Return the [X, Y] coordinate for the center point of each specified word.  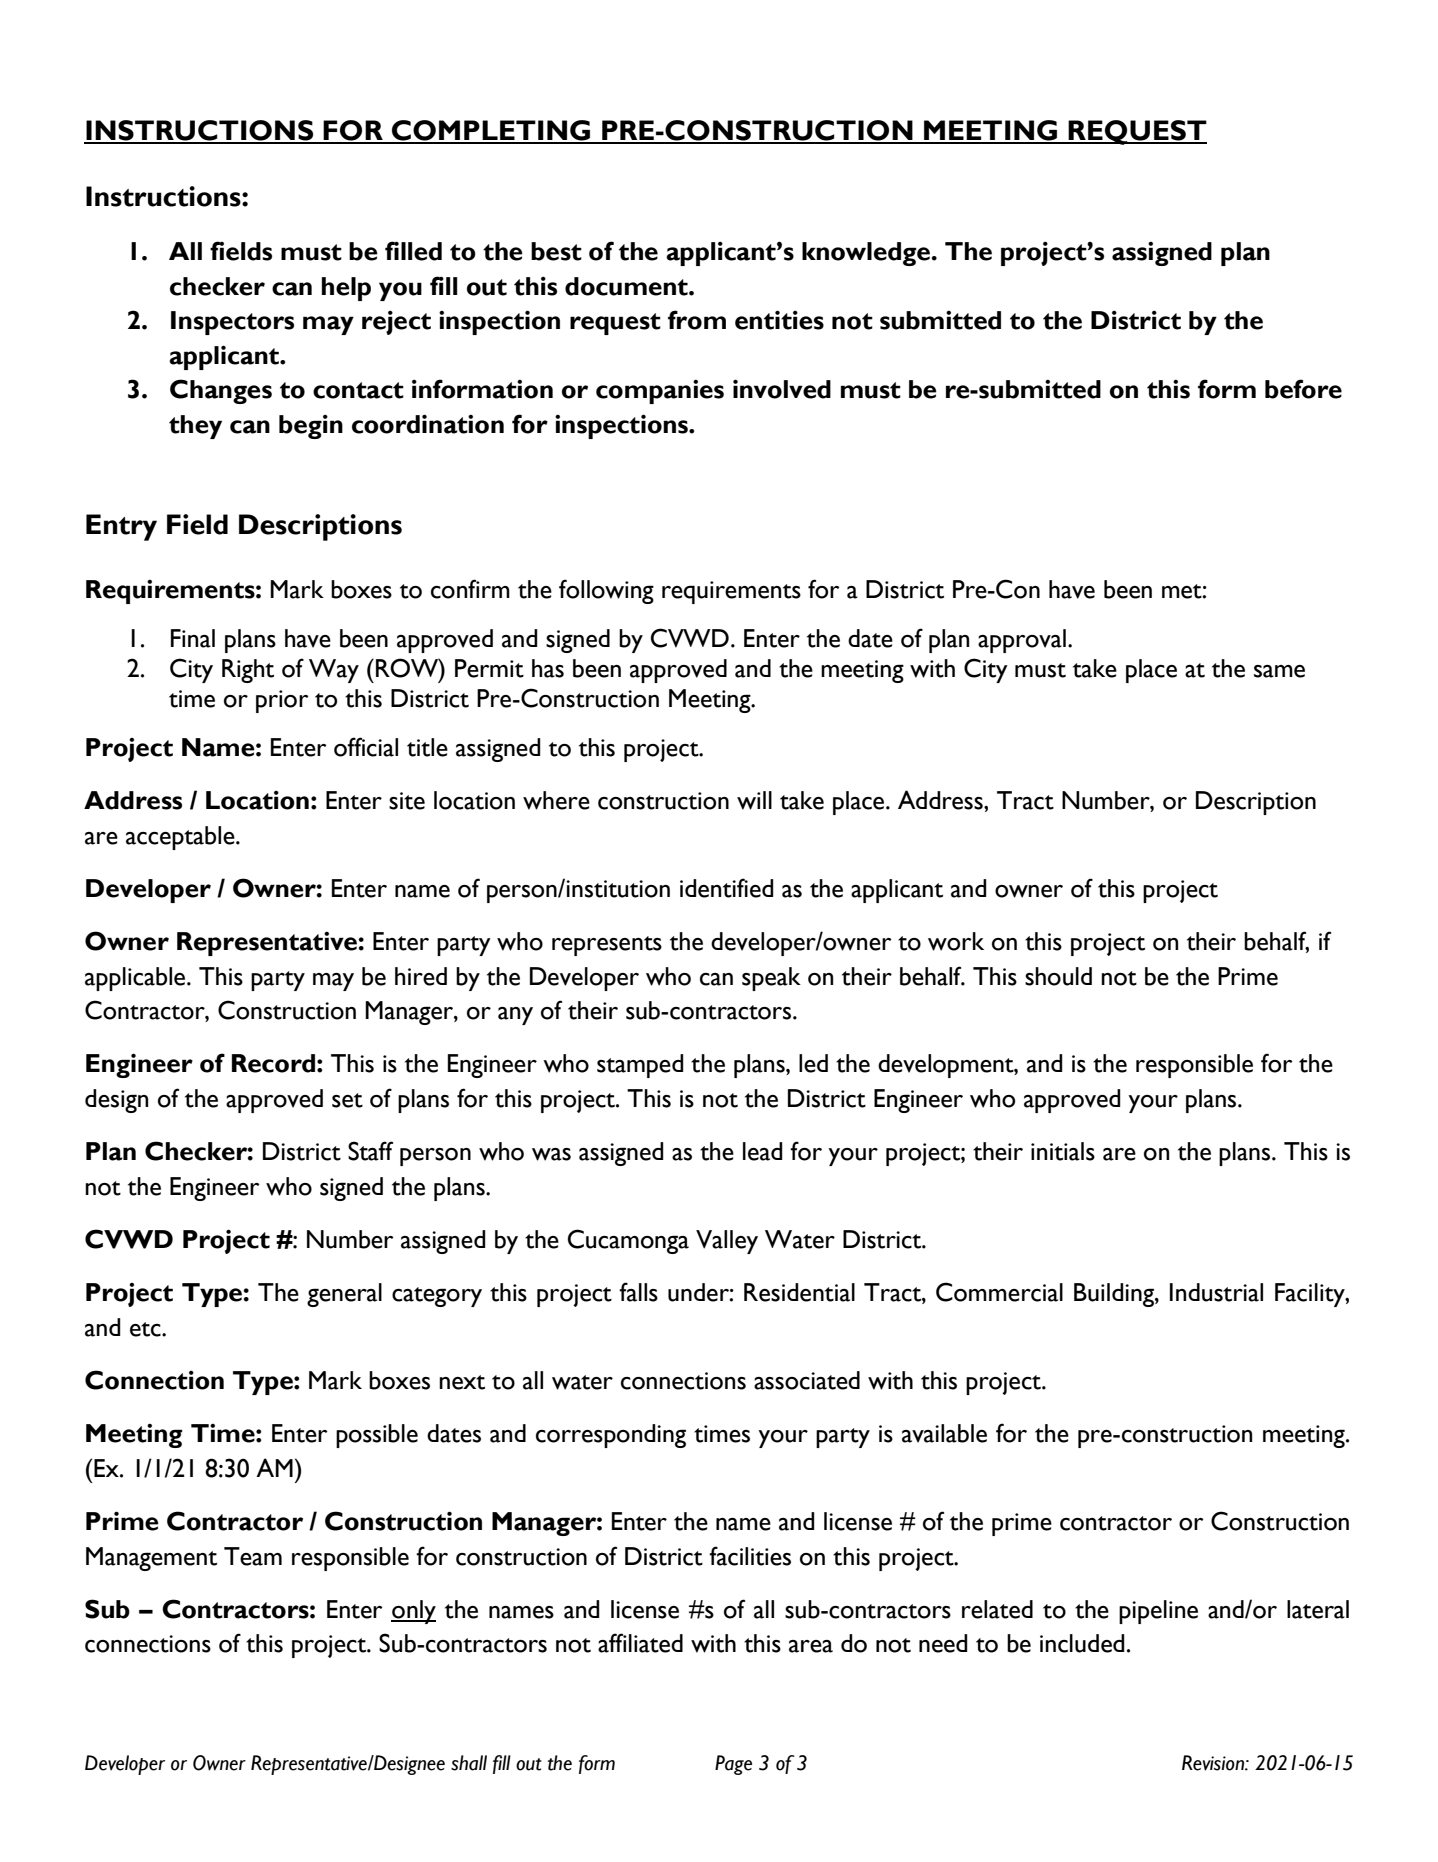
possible [377, 1436]
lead [763, 1151]
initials [1063, 1151]
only [413, 1612]
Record [273, 1063]
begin [311, 427]
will [754, 800]
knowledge [866, 254]
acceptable [181, 838]
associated [807, 1380]
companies [660, 392]
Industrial [1216, 1292]
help [346, 289]
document [627, 286]
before [1303, 389]
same [1279, 671]
